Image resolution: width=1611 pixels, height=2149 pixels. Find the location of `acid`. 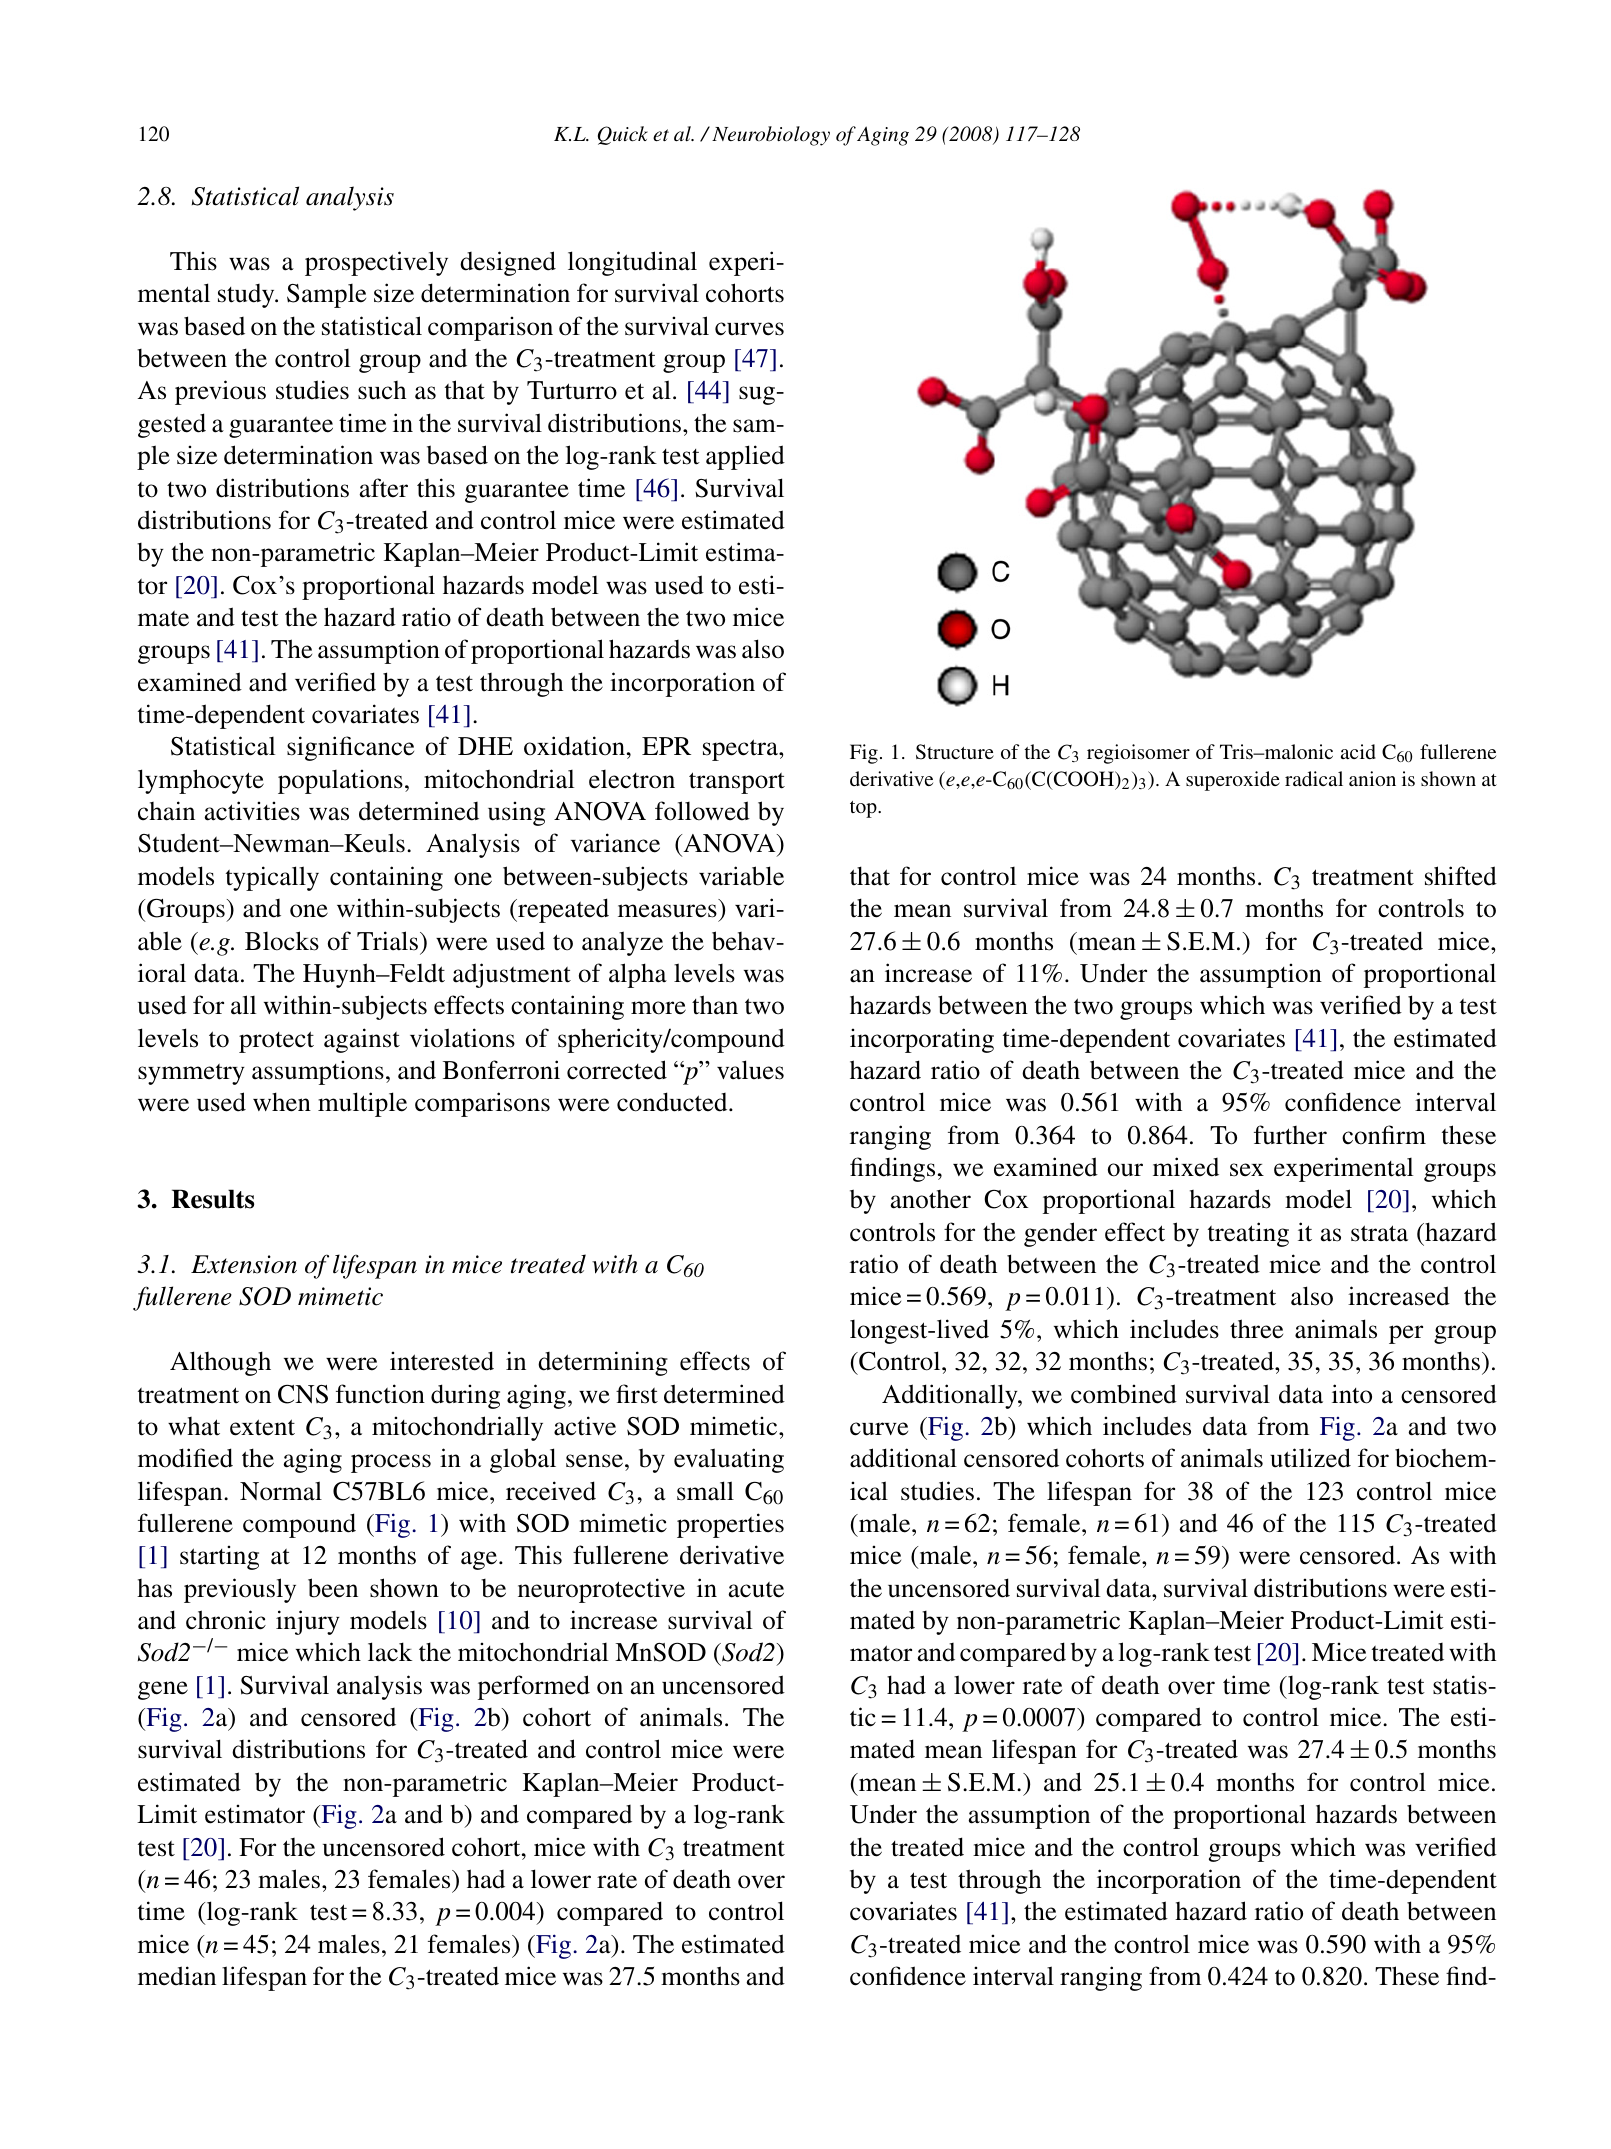

acid is located at coordinates (1358, 751).
